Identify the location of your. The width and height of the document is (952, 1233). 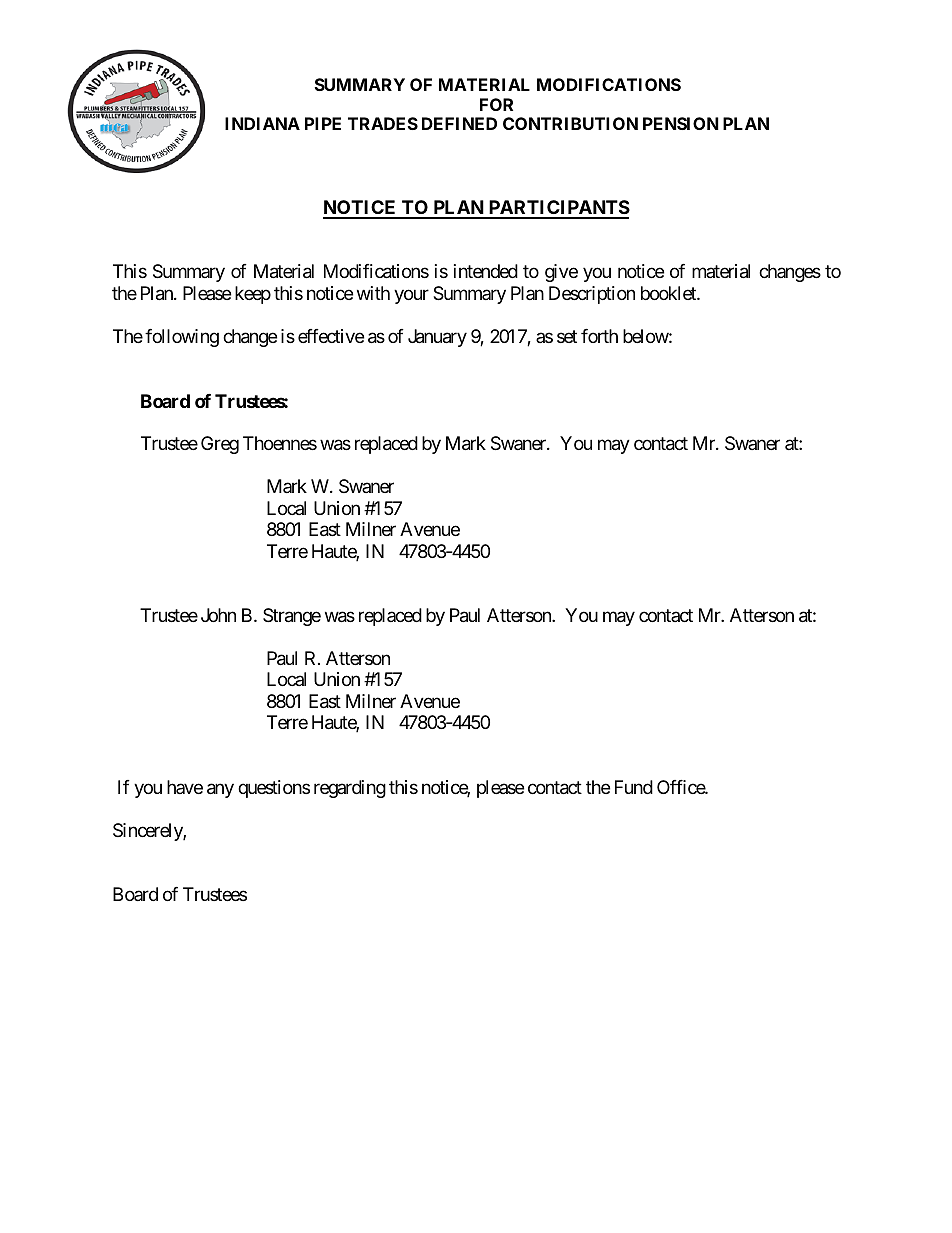
(411, 296).
